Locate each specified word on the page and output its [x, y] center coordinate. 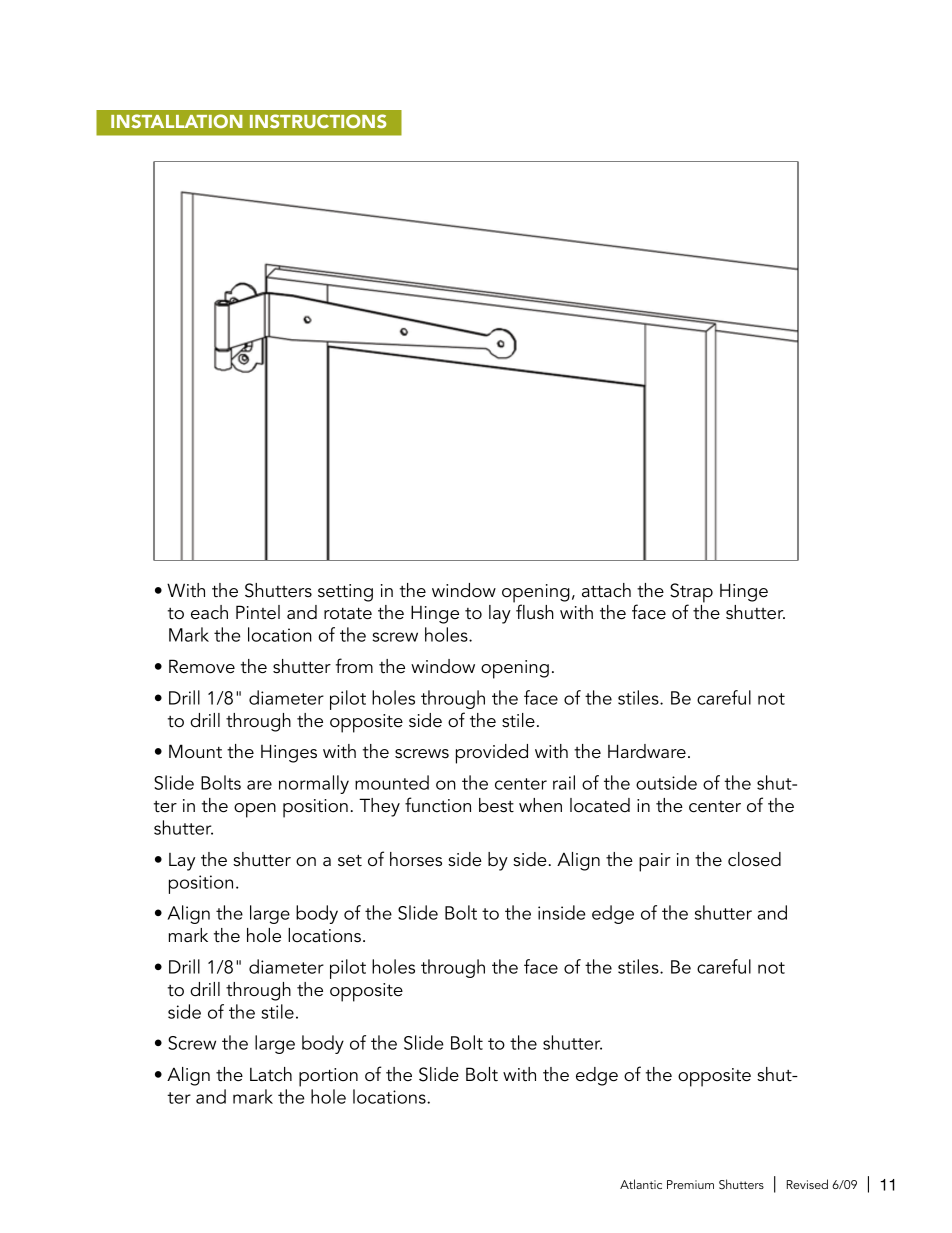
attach [606, 590]
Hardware [647, 751]
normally [314, 784]
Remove [202, 666]
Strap [691, 594]
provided [492, 754]
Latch [271, 1074]
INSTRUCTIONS [318, 121]
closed [754, 859]
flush [534, 611]
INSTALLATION [177, 121]
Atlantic [641, 1184]
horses [416, 859]
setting [345, 593]
